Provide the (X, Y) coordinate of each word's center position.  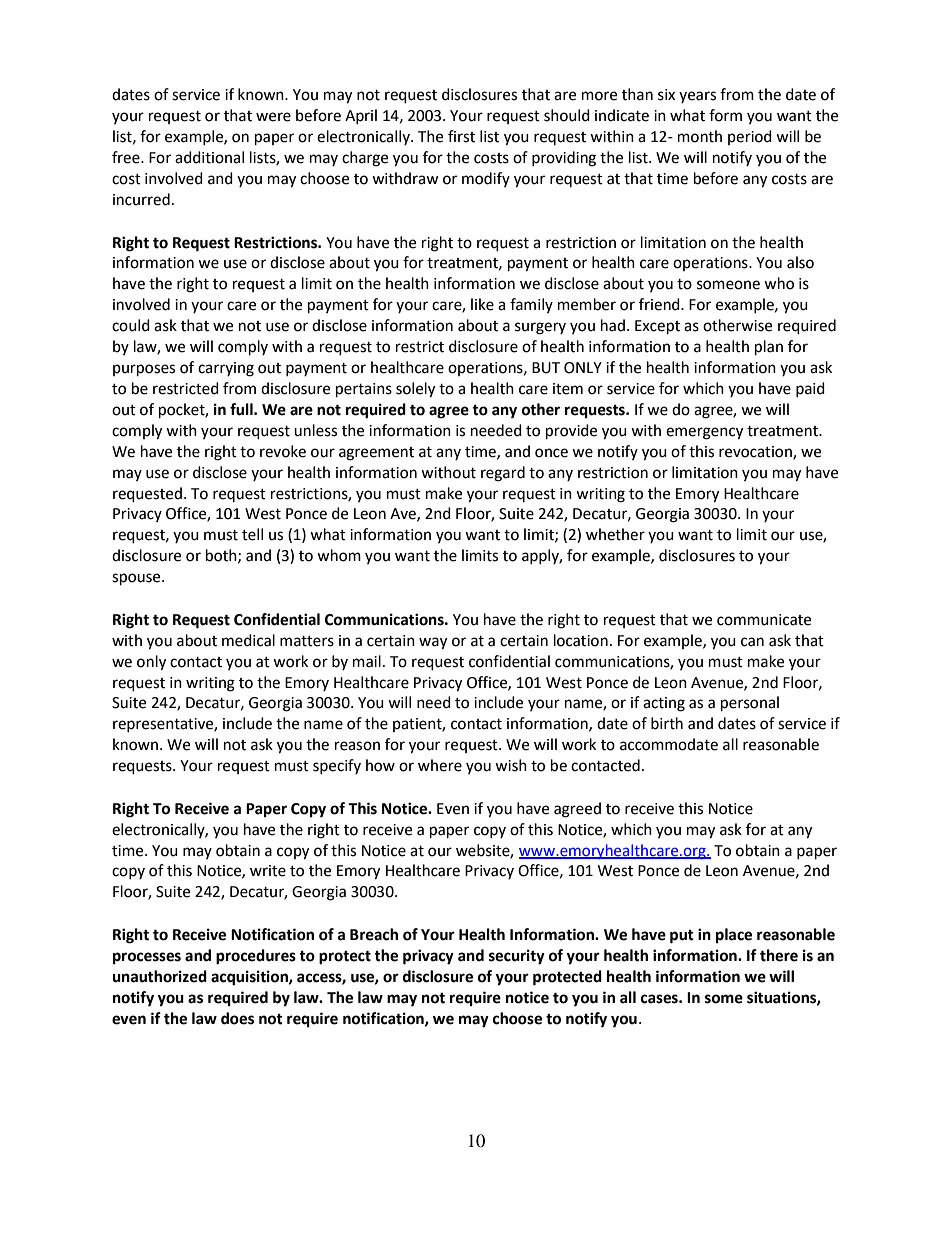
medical (248, 640)
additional (209, 157)
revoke (283, 451)
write (268, 871)
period (750, 137)
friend (660, 304)
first (461, 136)
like (482, 304)
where (440, 765)
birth (667, 723)
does (237, 1018)
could (131, 325)
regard (503, 474)
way (433, 643)
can (752, 642)
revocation (756, 452)
